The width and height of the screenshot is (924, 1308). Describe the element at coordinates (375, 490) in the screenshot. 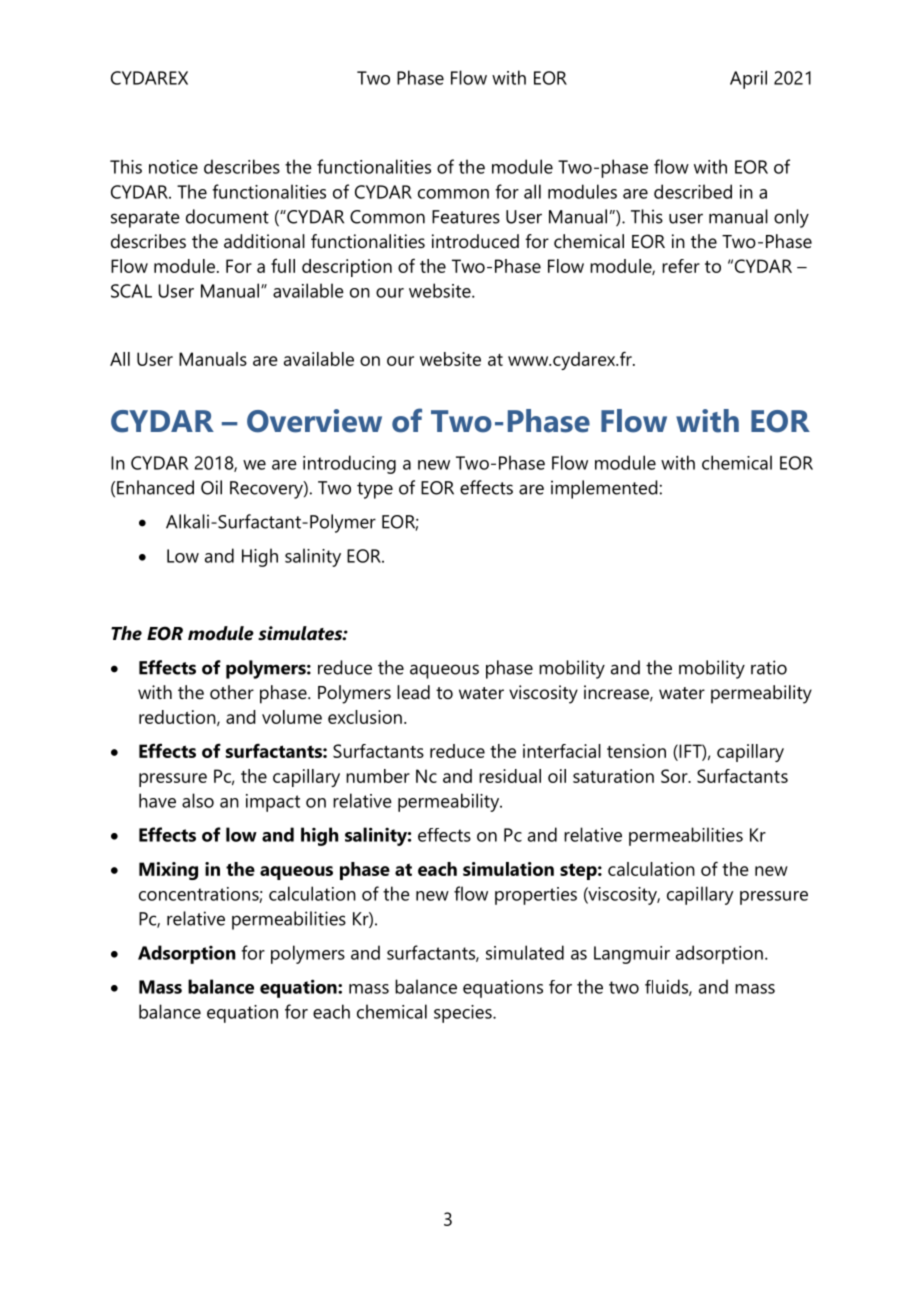

I see `type` at that location.
